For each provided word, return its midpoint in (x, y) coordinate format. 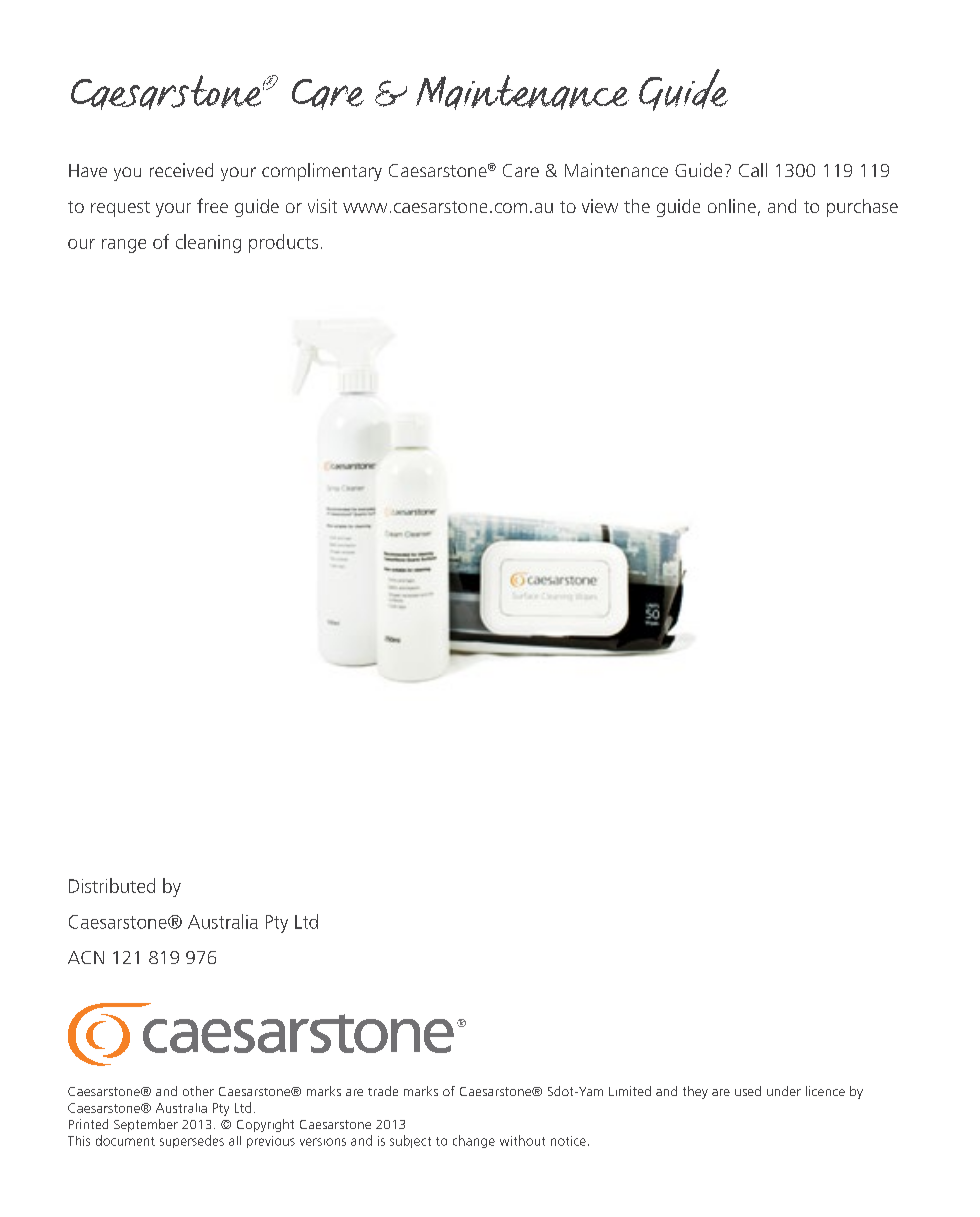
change (474, 1141)
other (198, 1091)
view (600, 206)
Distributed (112, 885)
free (212, 205)
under (784, 1091)
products (283, 243)
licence (825, 1091)
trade (383, 1091)
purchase (862, 208)
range (124, 246)
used (748, 1091)
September (146, 1125)
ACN (86, 957)
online (732, 206)
